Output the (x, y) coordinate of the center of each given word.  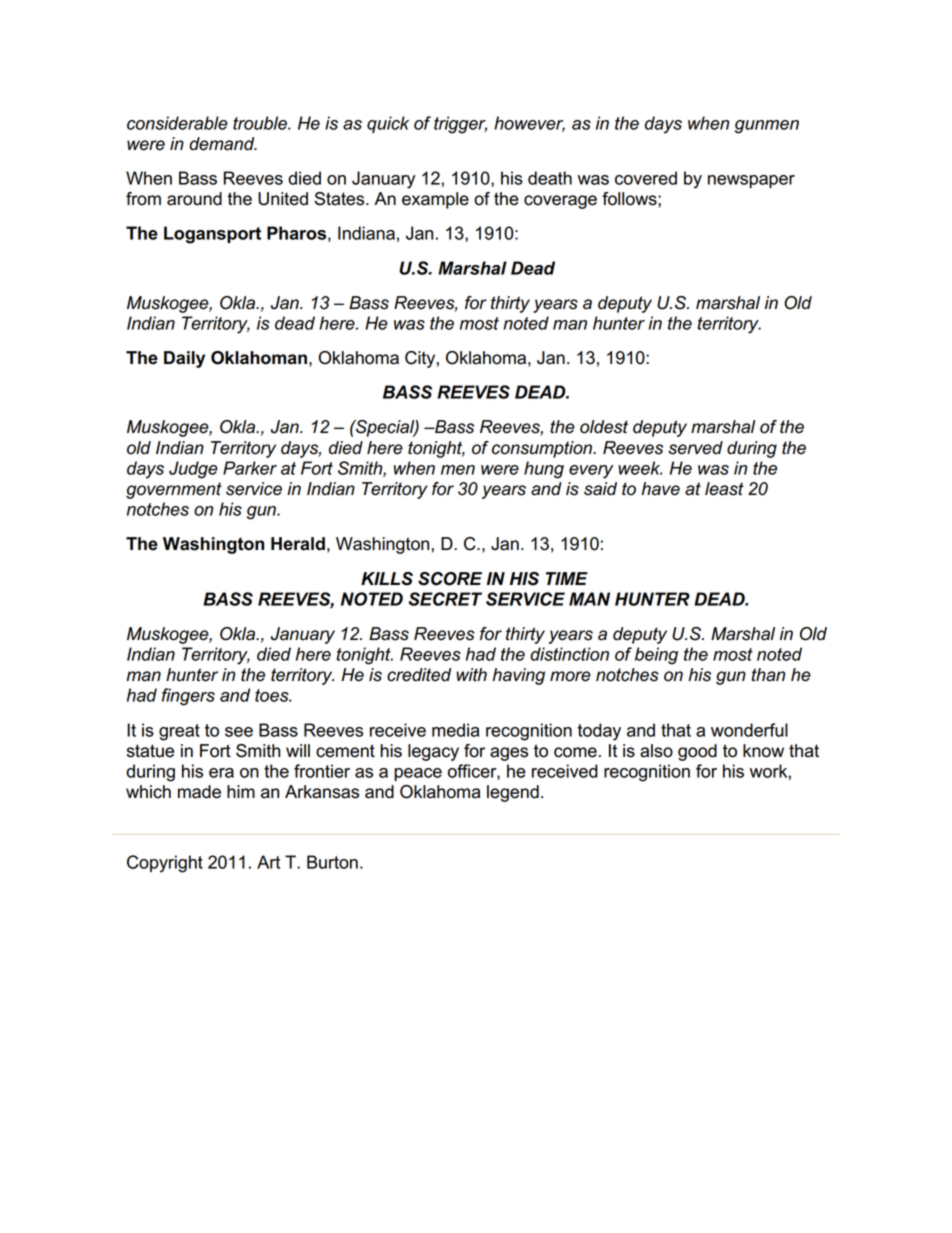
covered (646, 178)
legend (513, 793)
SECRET (445, 599)
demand (223, 144)
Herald (298, 544)
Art (268, 862)
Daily (184, 359)
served (695, 448)
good (697, 752)
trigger (460, 125)
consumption (543, 449)
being (656, 656)
